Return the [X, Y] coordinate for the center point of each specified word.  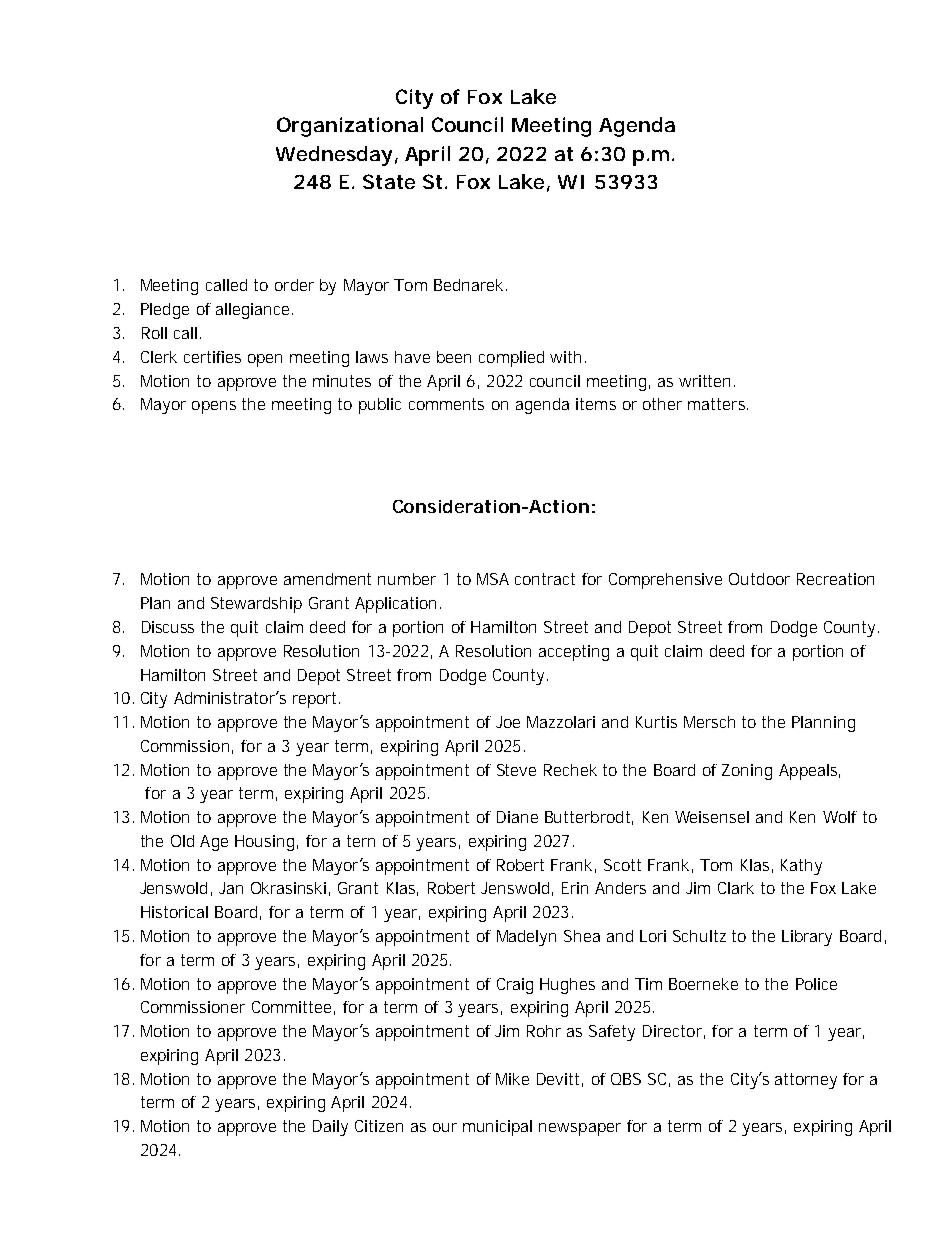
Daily [330, 1128]
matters [718, 404]
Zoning [747, 772]
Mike [512, 1079]
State [389, 181]
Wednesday [334, 156]
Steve [516, 770]
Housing [264, 843]
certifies [212, 357]
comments [446, 404]
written [704, 381]
